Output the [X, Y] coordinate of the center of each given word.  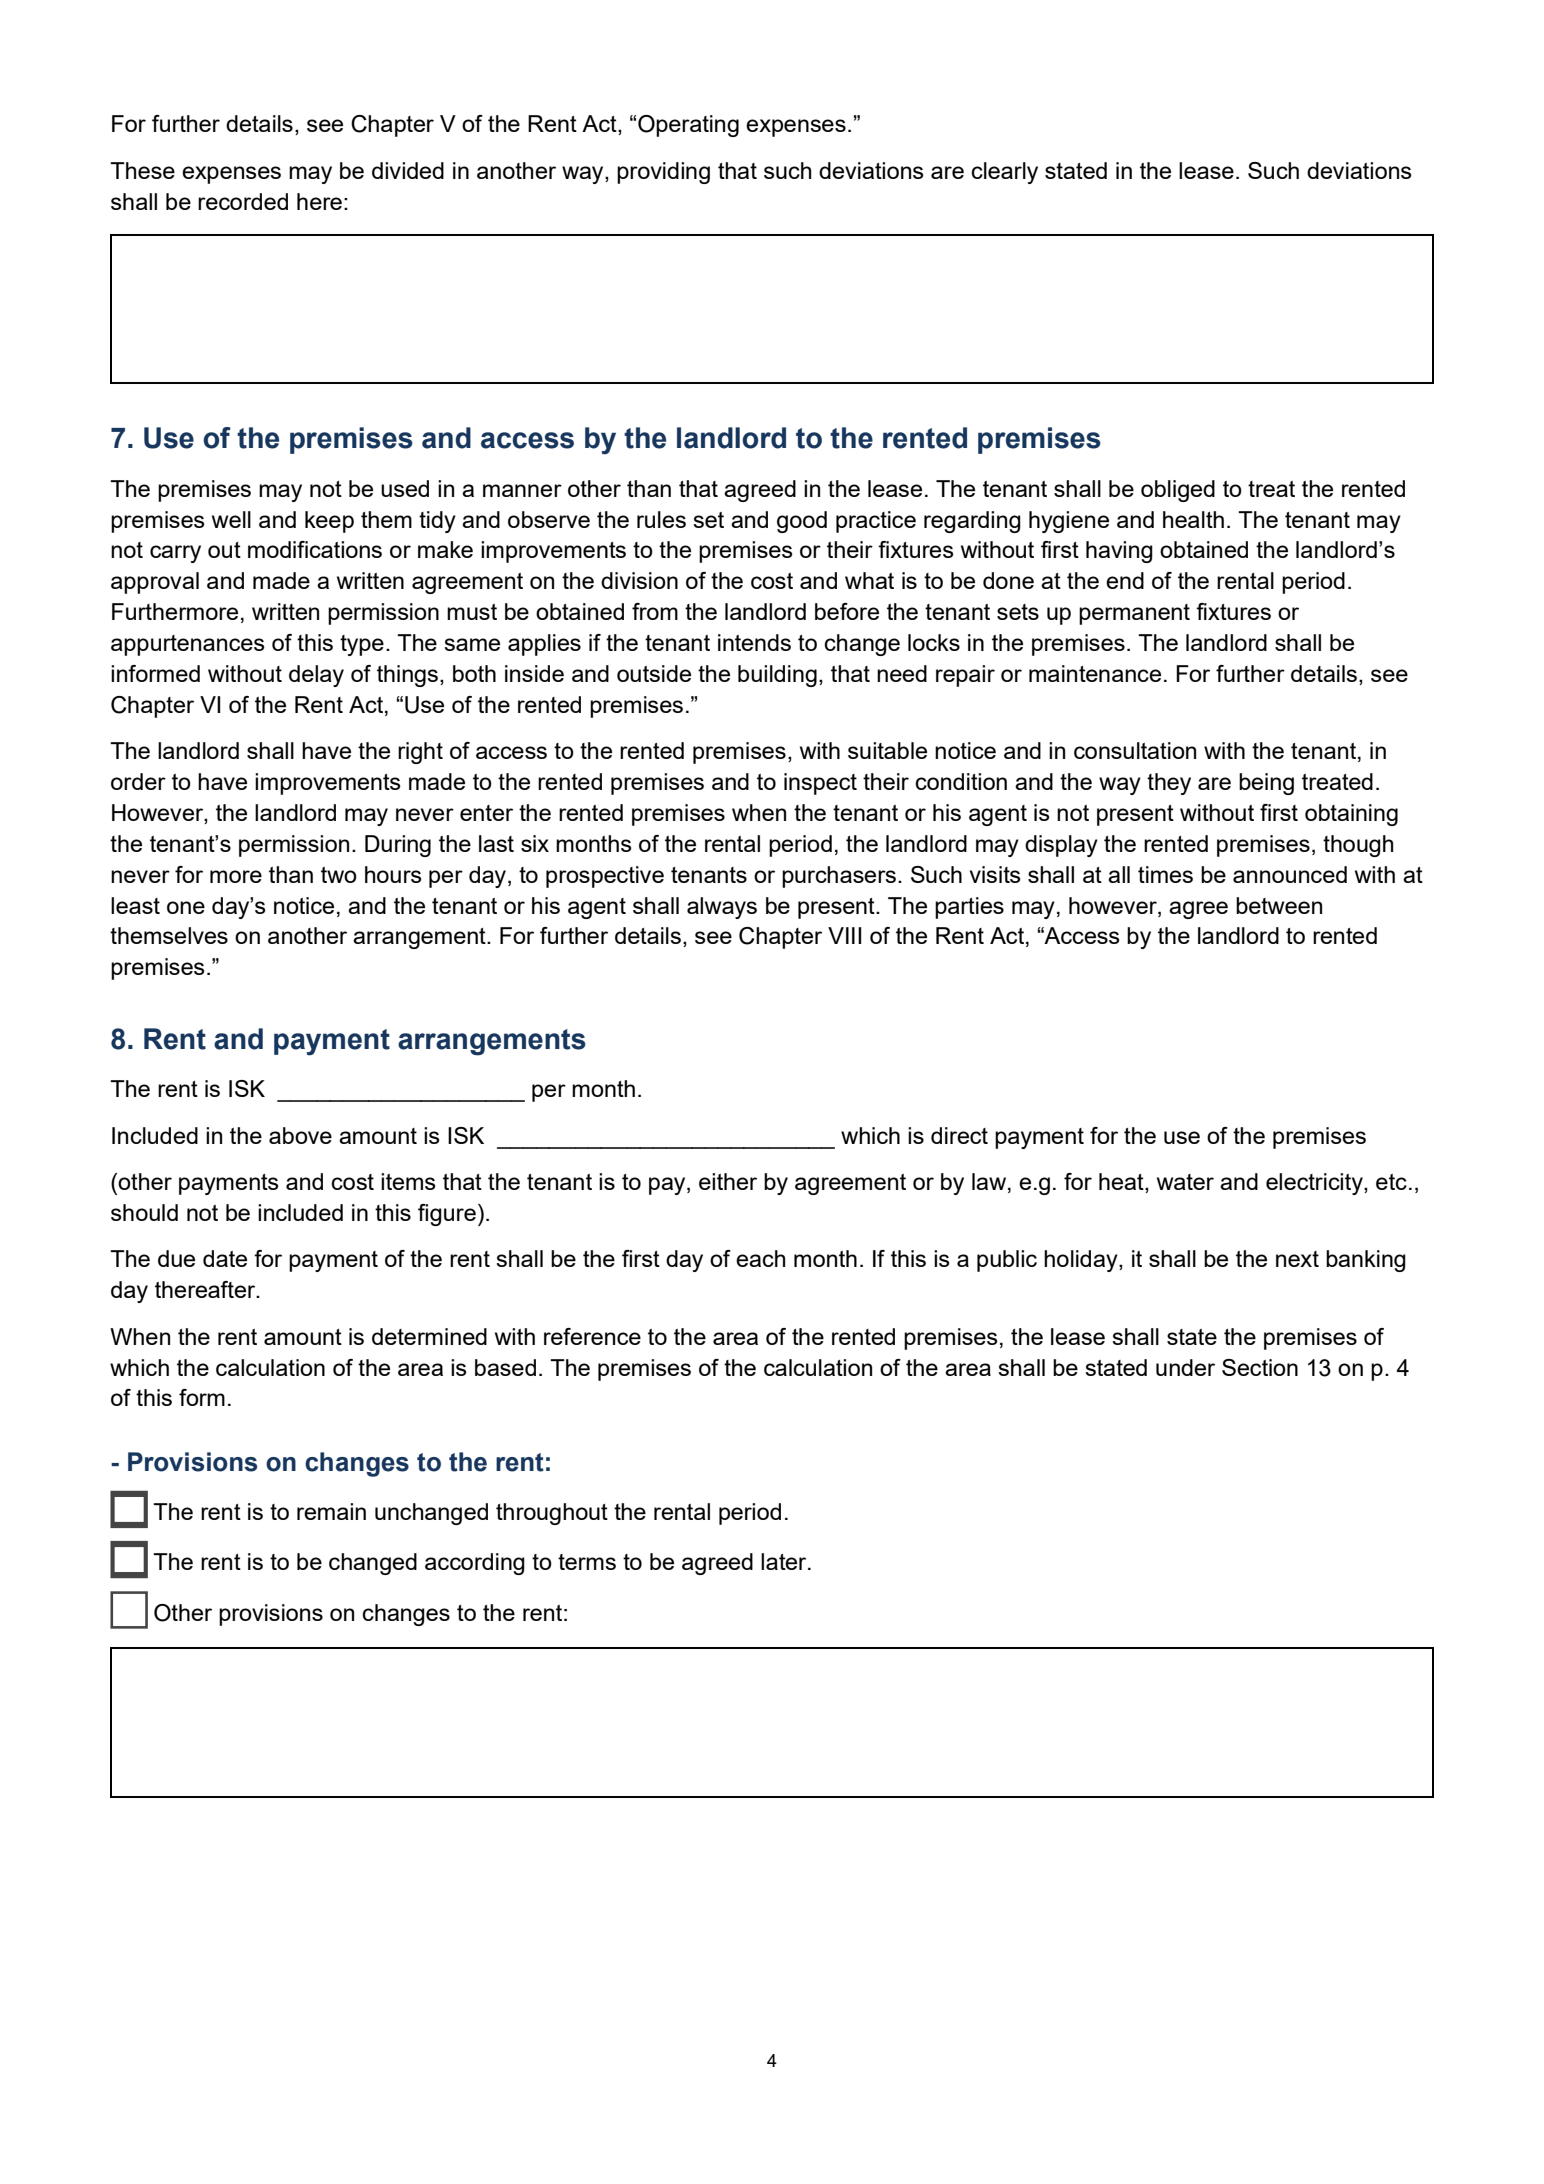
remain [331, 1511]
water [1185, 1182]
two [339, 875]
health [1193, 519]
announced [1290, 874]
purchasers [839, 877]
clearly [1004, 173]
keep [329, 522]
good [802, 522]
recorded [243, 201]
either [728, 1181]
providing [663, 173]
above [300, 1135]
